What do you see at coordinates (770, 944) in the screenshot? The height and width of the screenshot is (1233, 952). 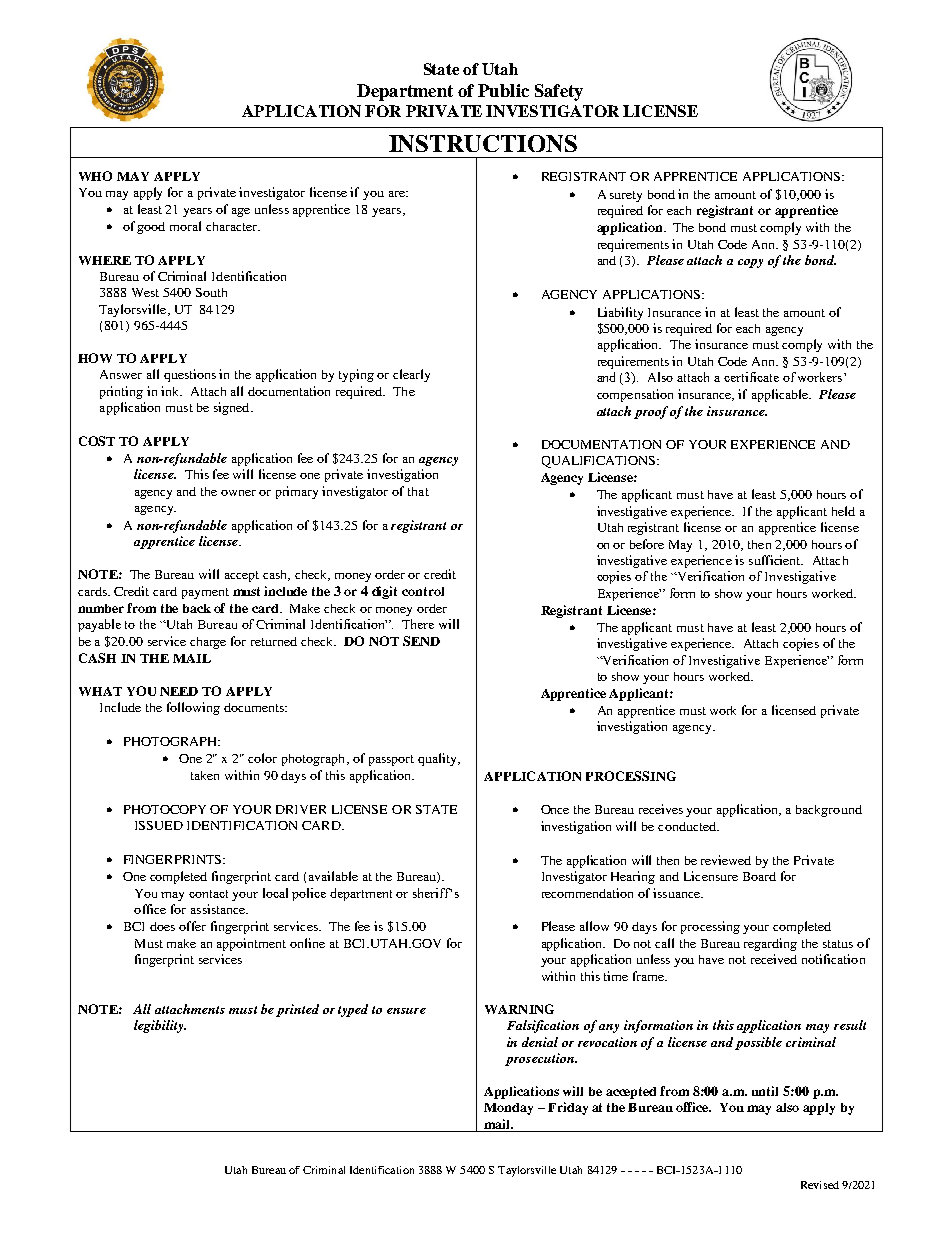 I see `regarding` at bounding box center [770, 944].
